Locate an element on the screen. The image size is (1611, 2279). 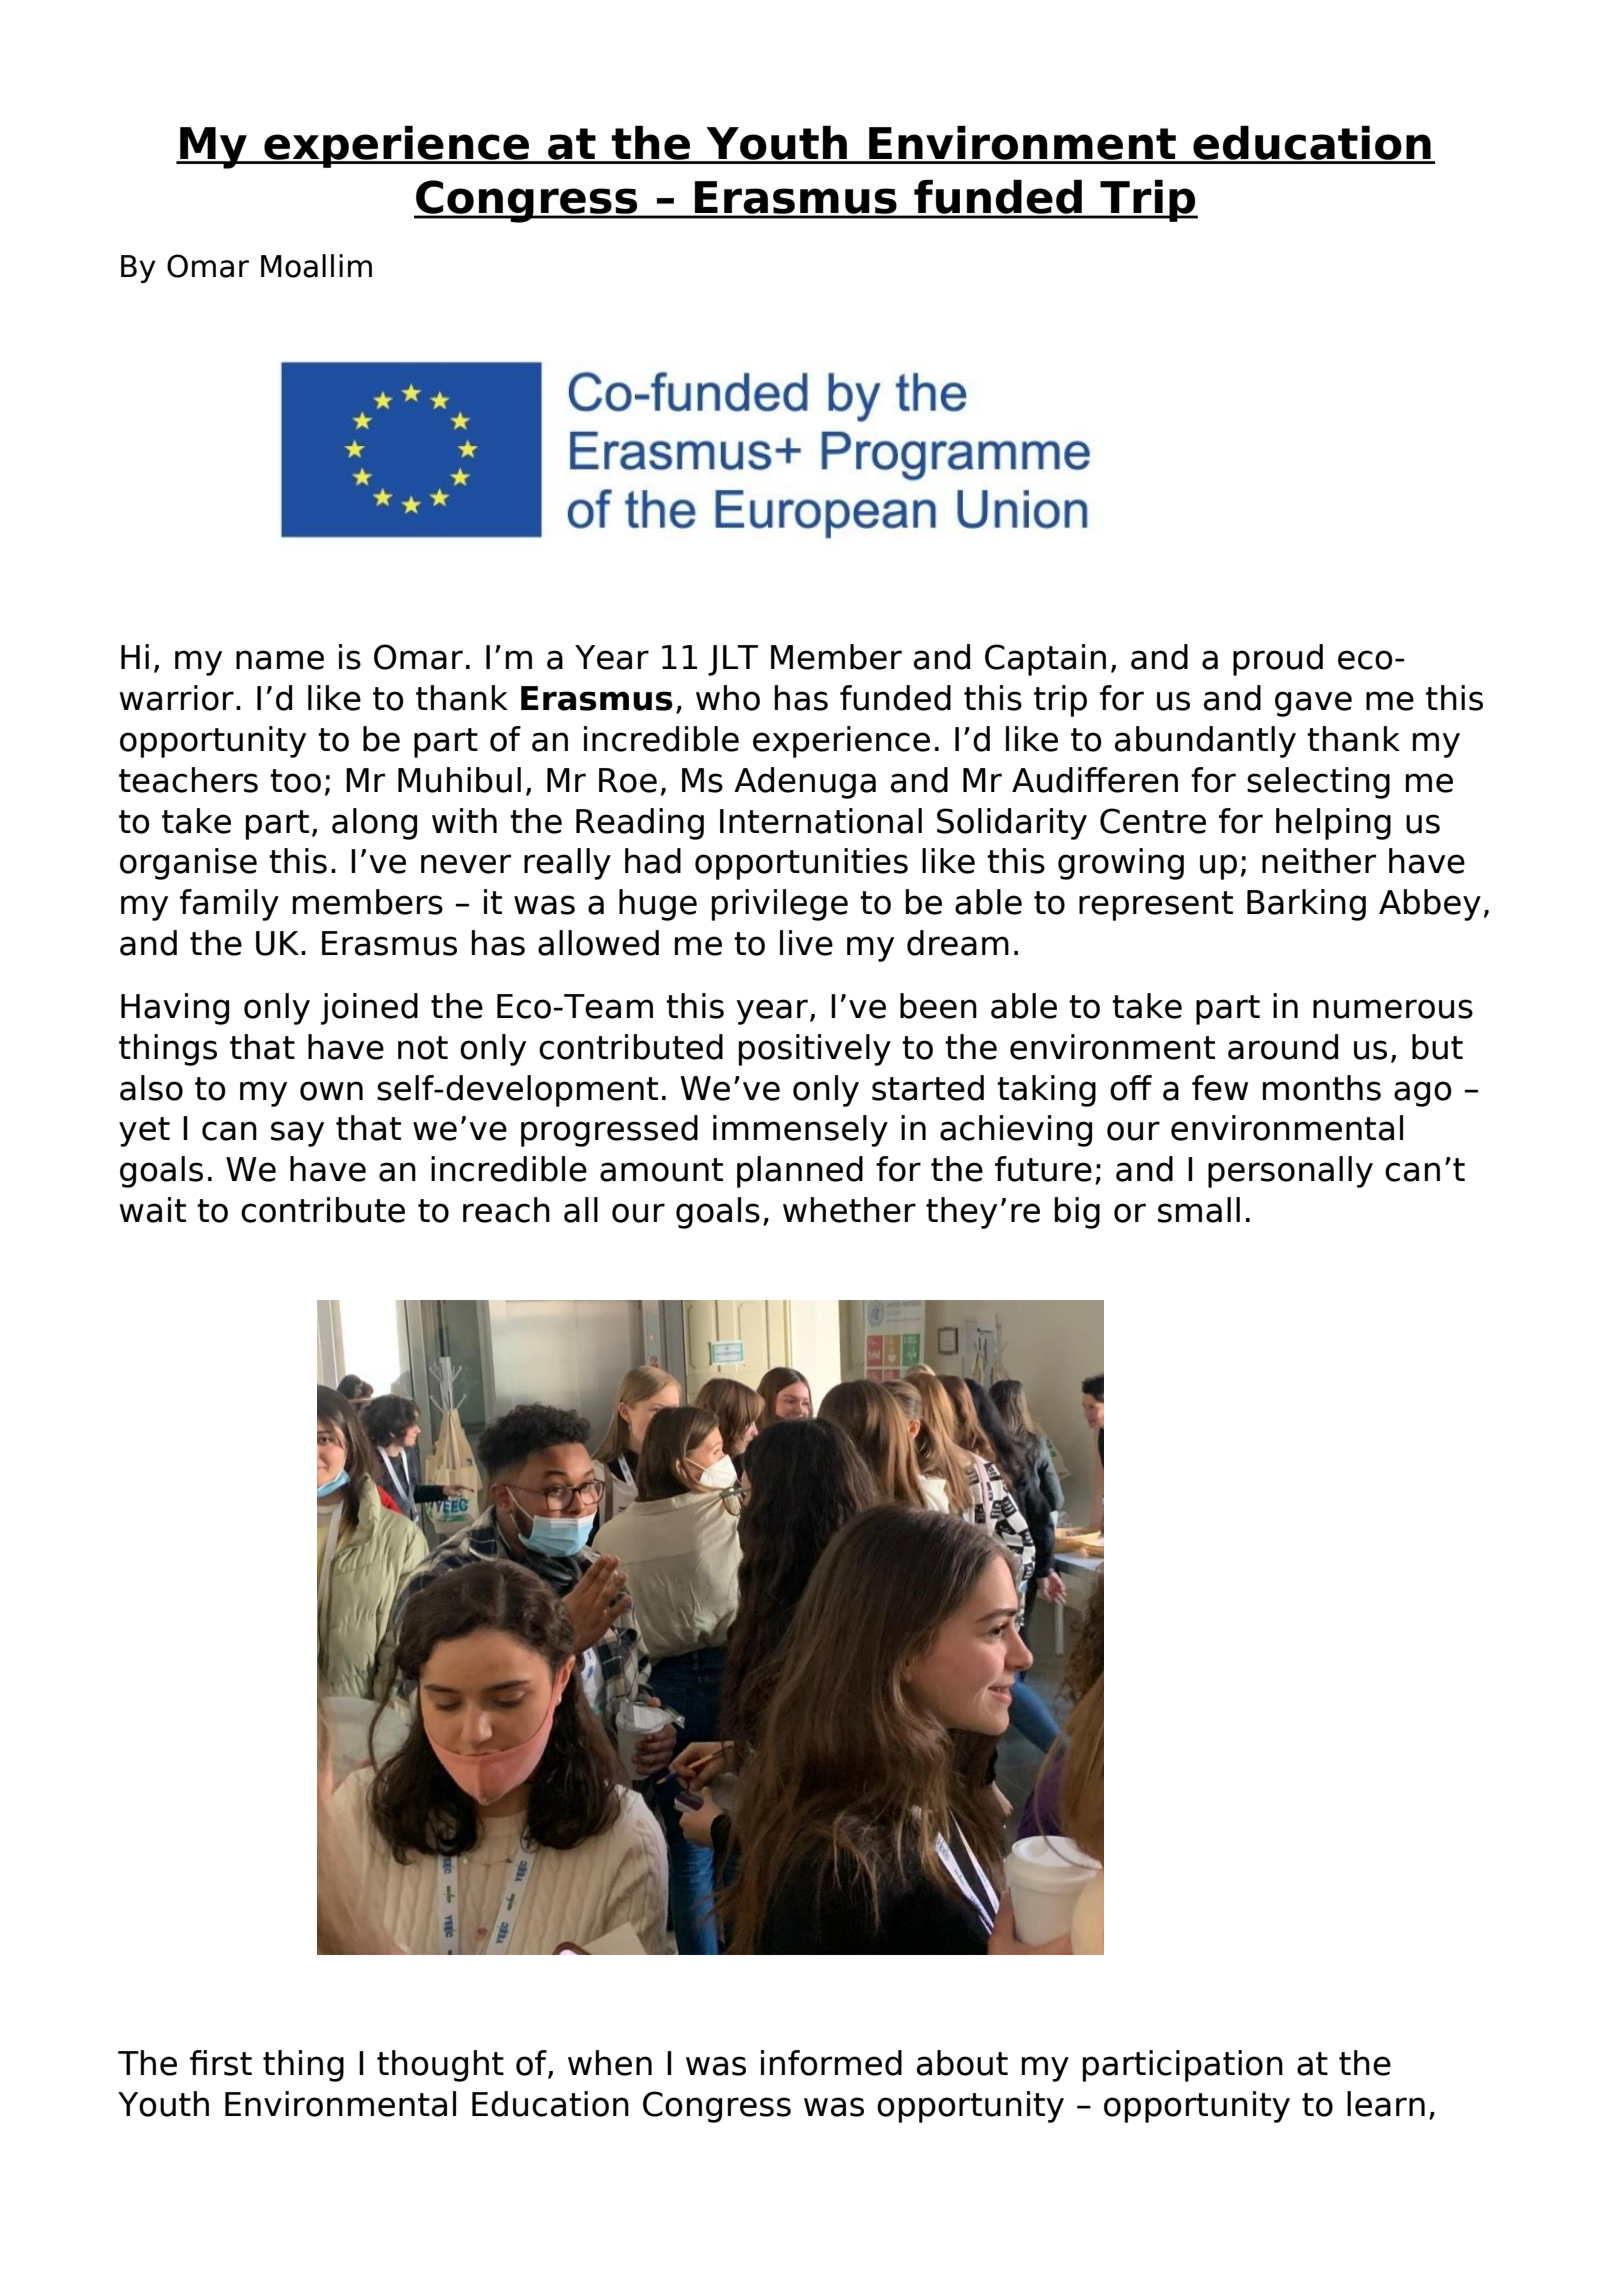
small is located at coordinates (1199, 1210).
